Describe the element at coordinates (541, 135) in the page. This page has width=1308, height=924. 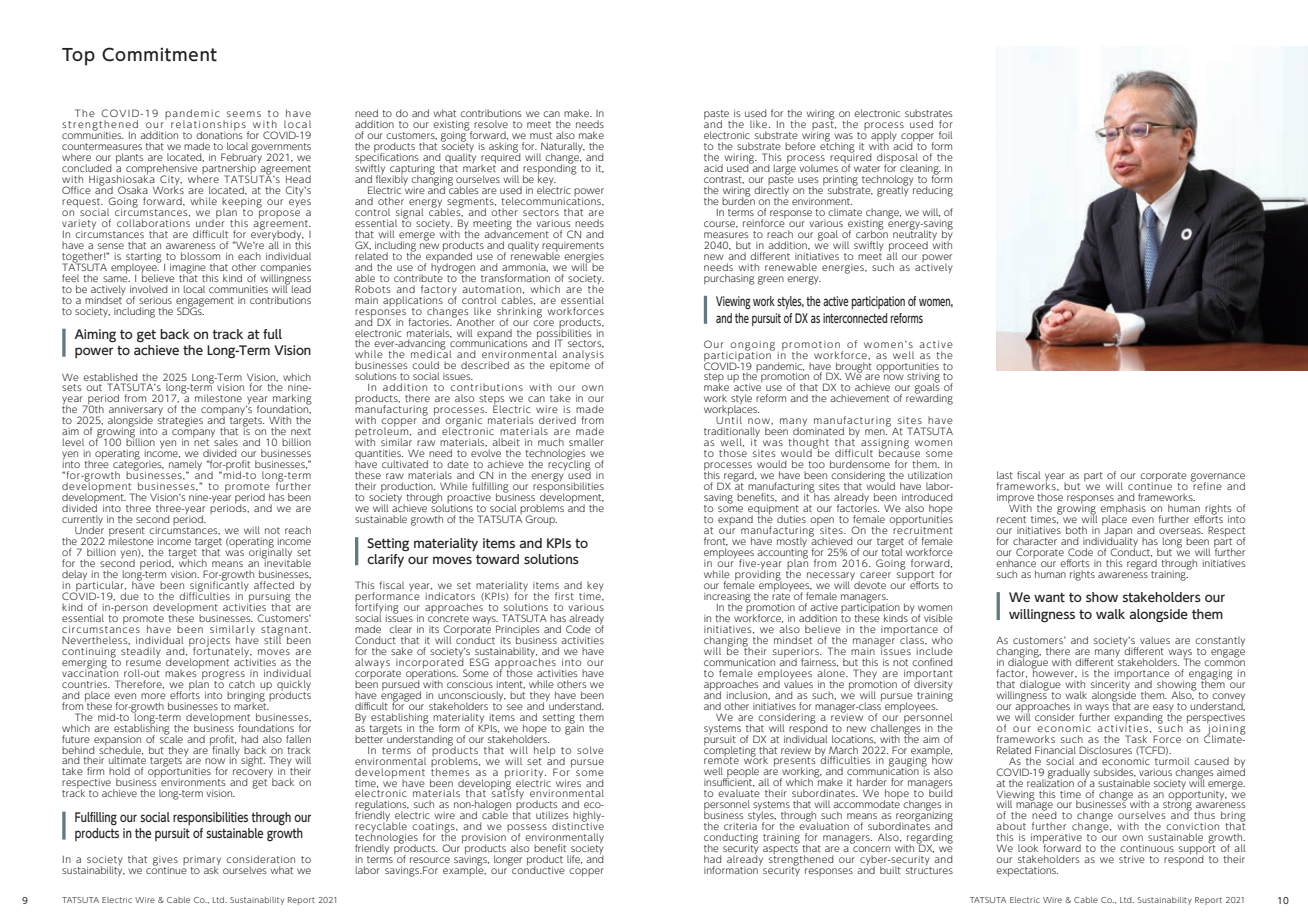
I see `must` at that location.
